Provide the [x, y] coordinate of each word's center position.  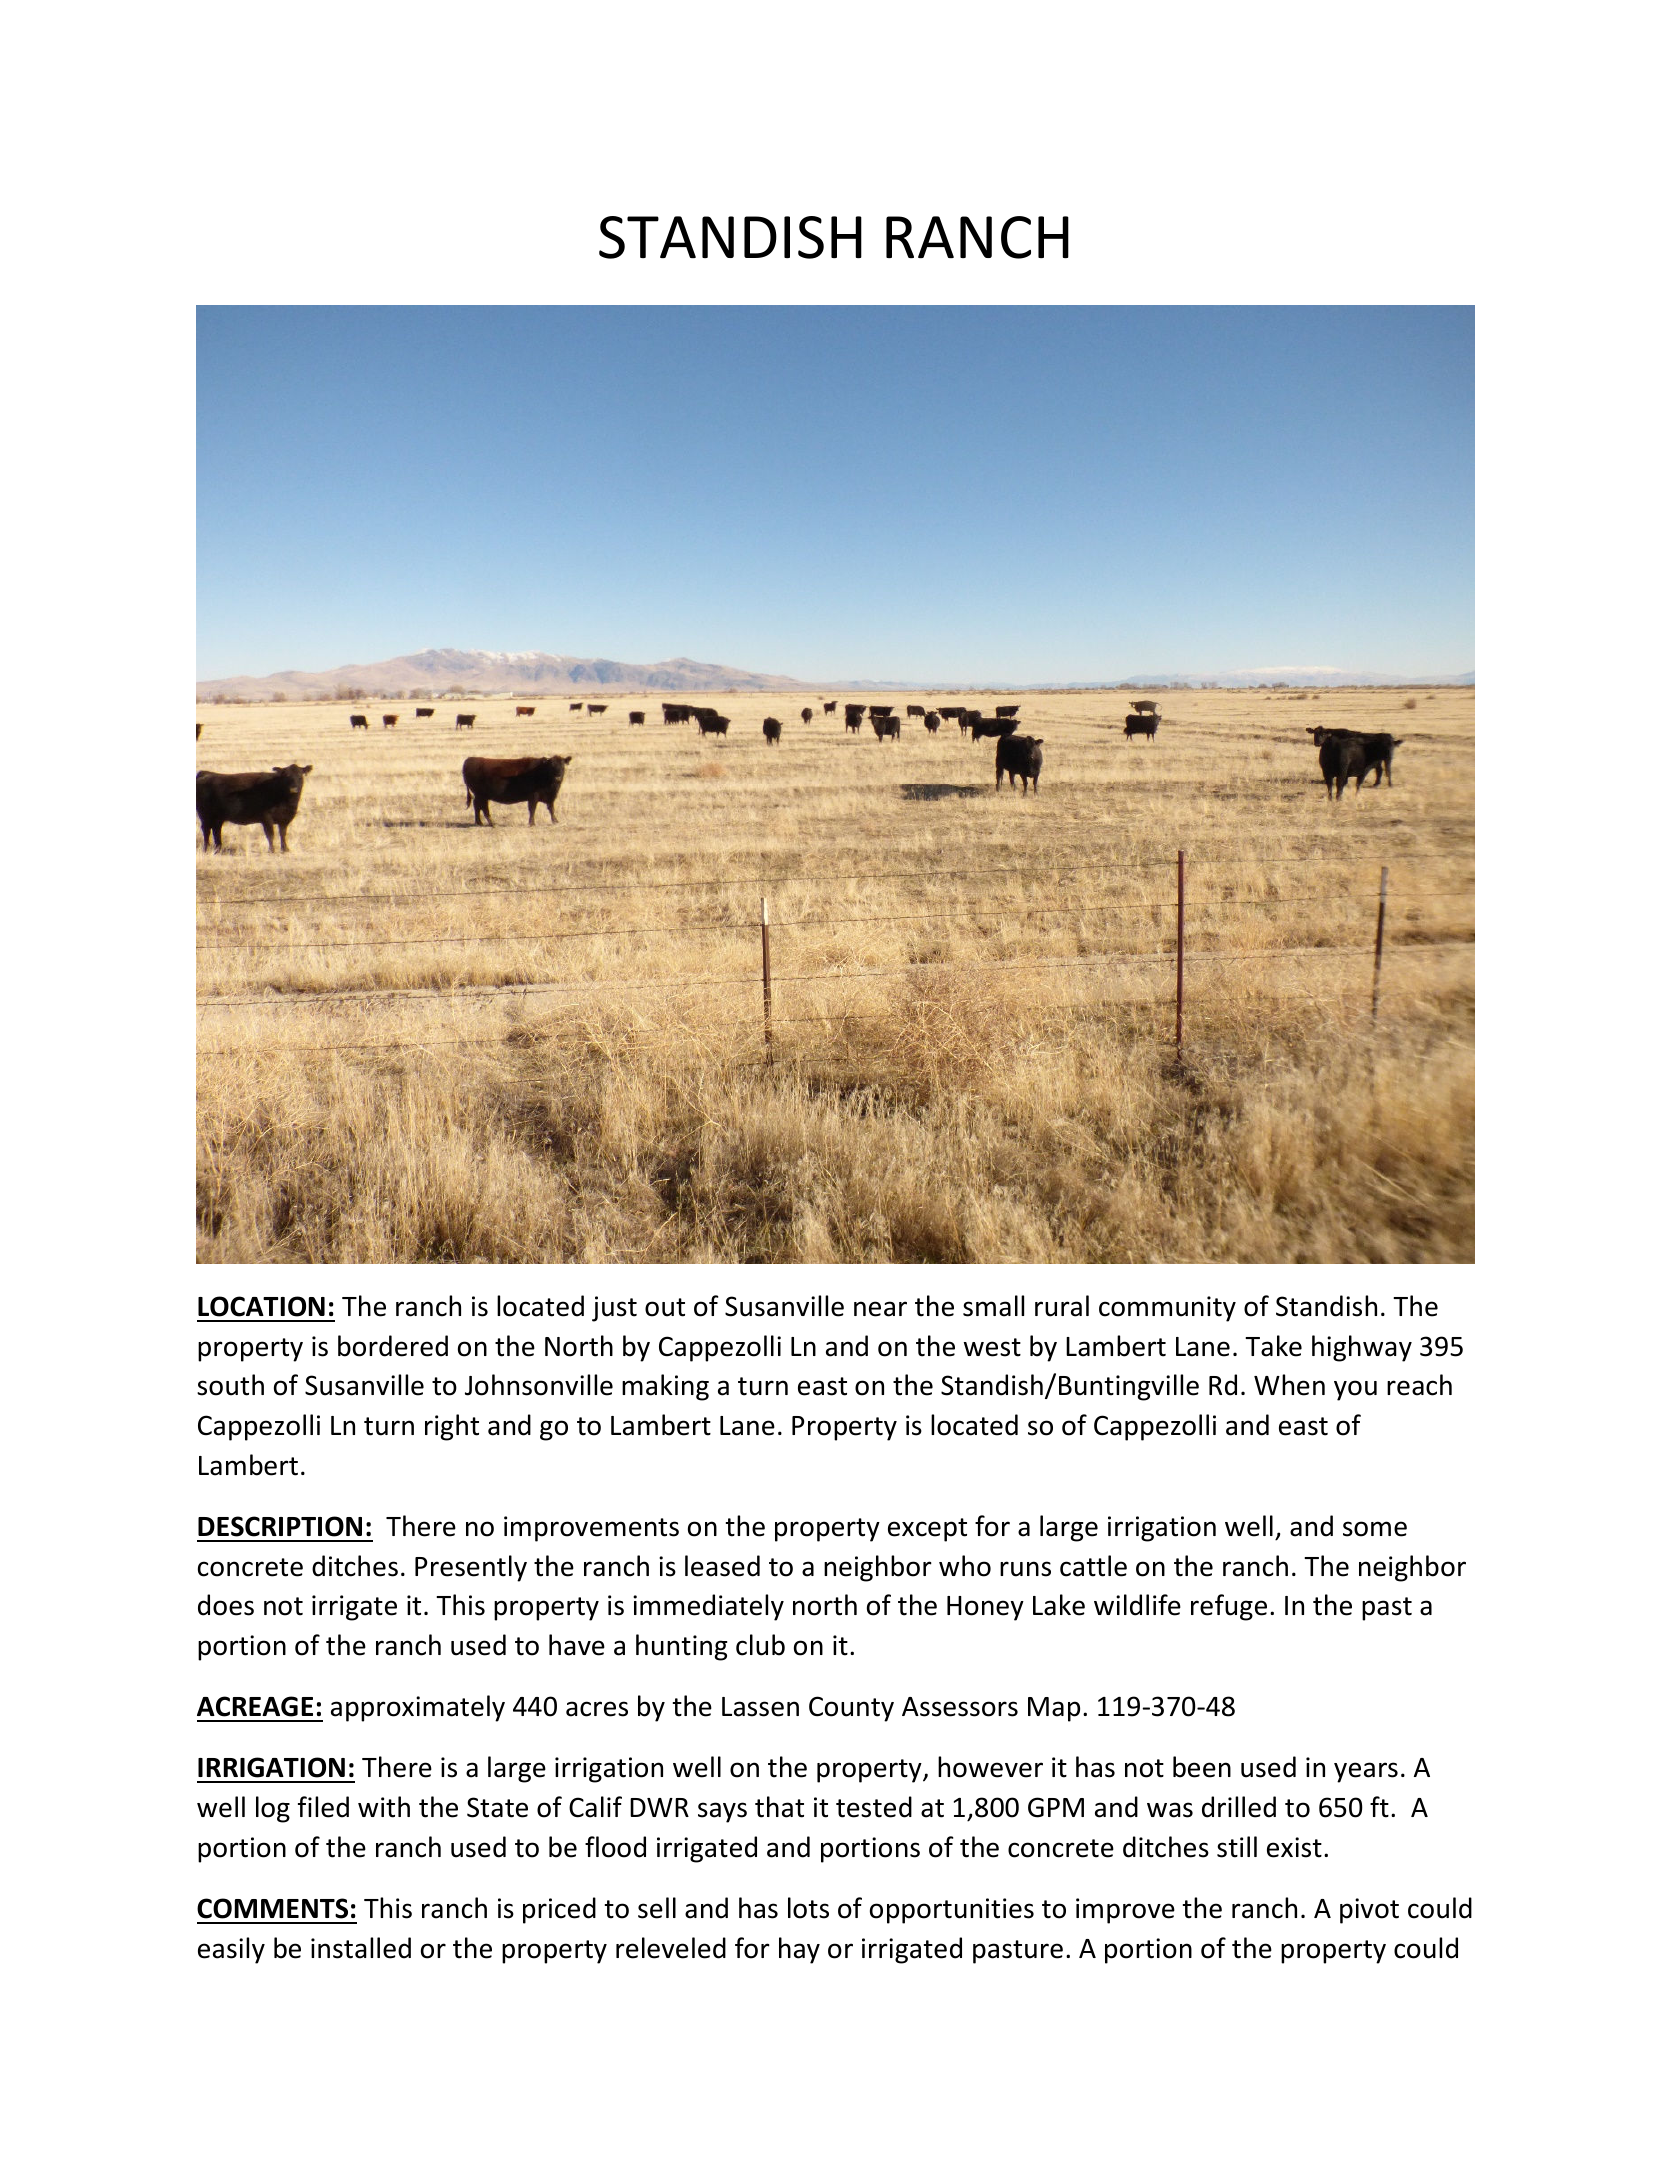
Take [1273, 1346]
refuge [1229, 1607]
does [226, 1605]
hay [799, 1950]
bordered [393, 1346]
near [880, 1309]
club [760, 1645]
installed [361, 1948]
